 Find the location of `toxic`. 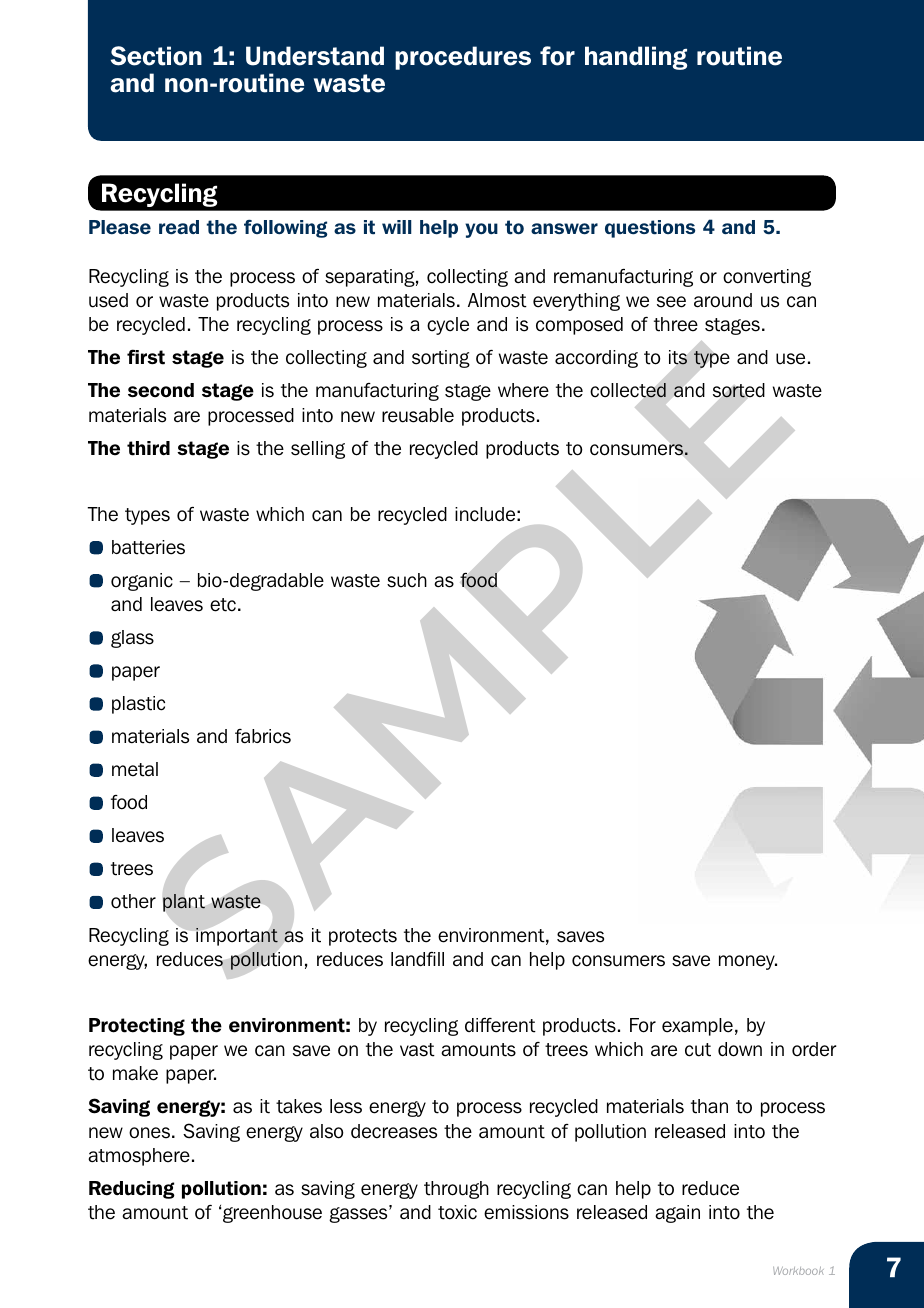

toxic is located at coordinates (457, 1212).
